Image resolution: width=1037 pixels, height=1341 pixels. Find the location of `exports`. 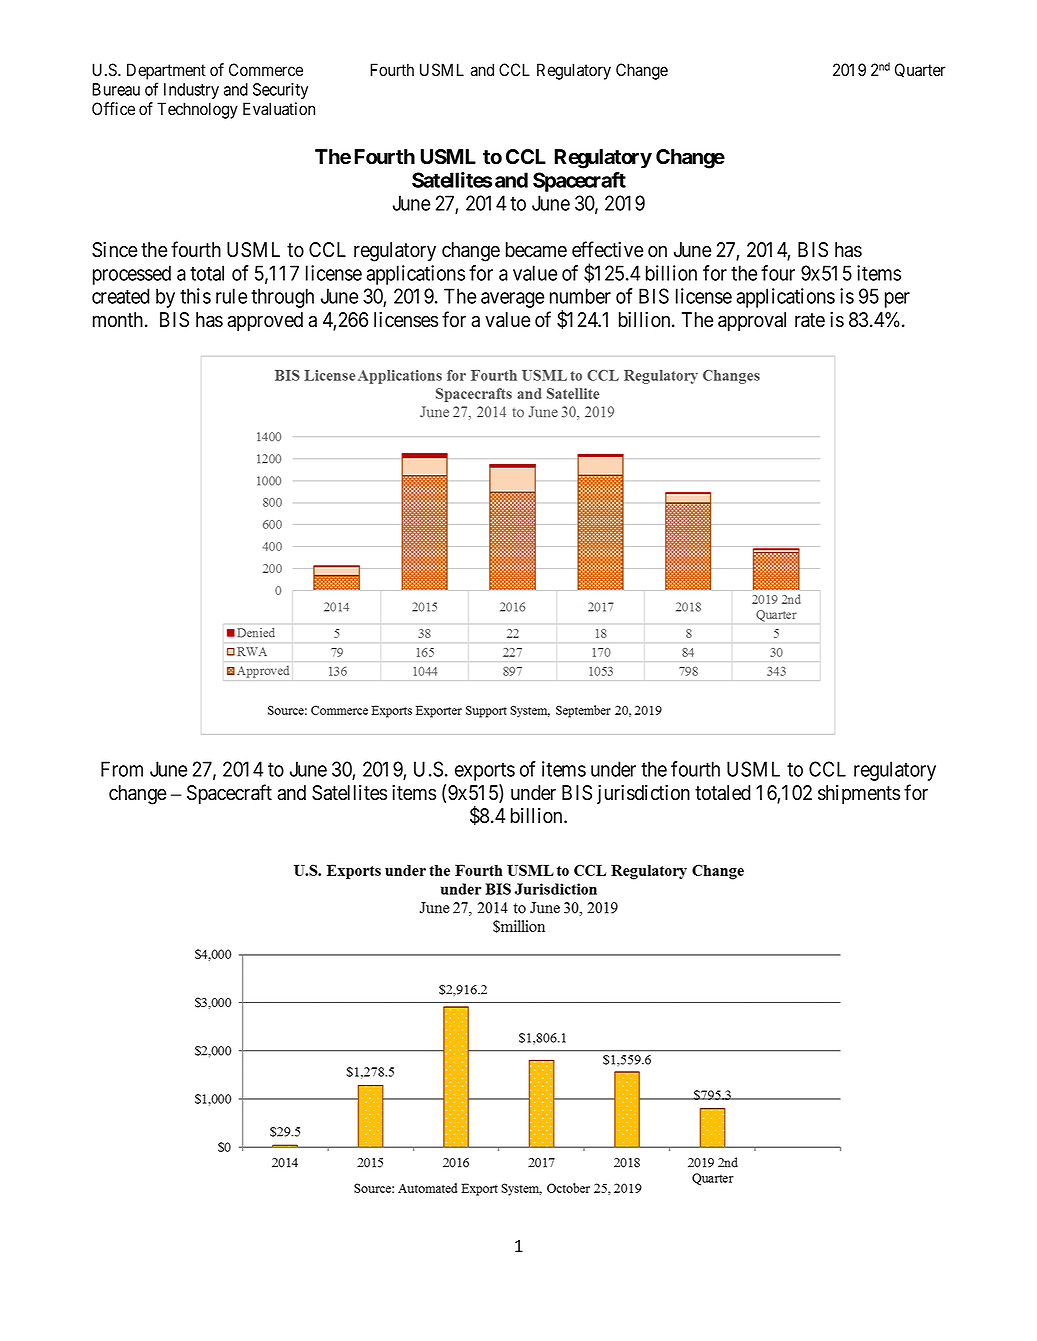

exports is located at coordinates (485, 771).
